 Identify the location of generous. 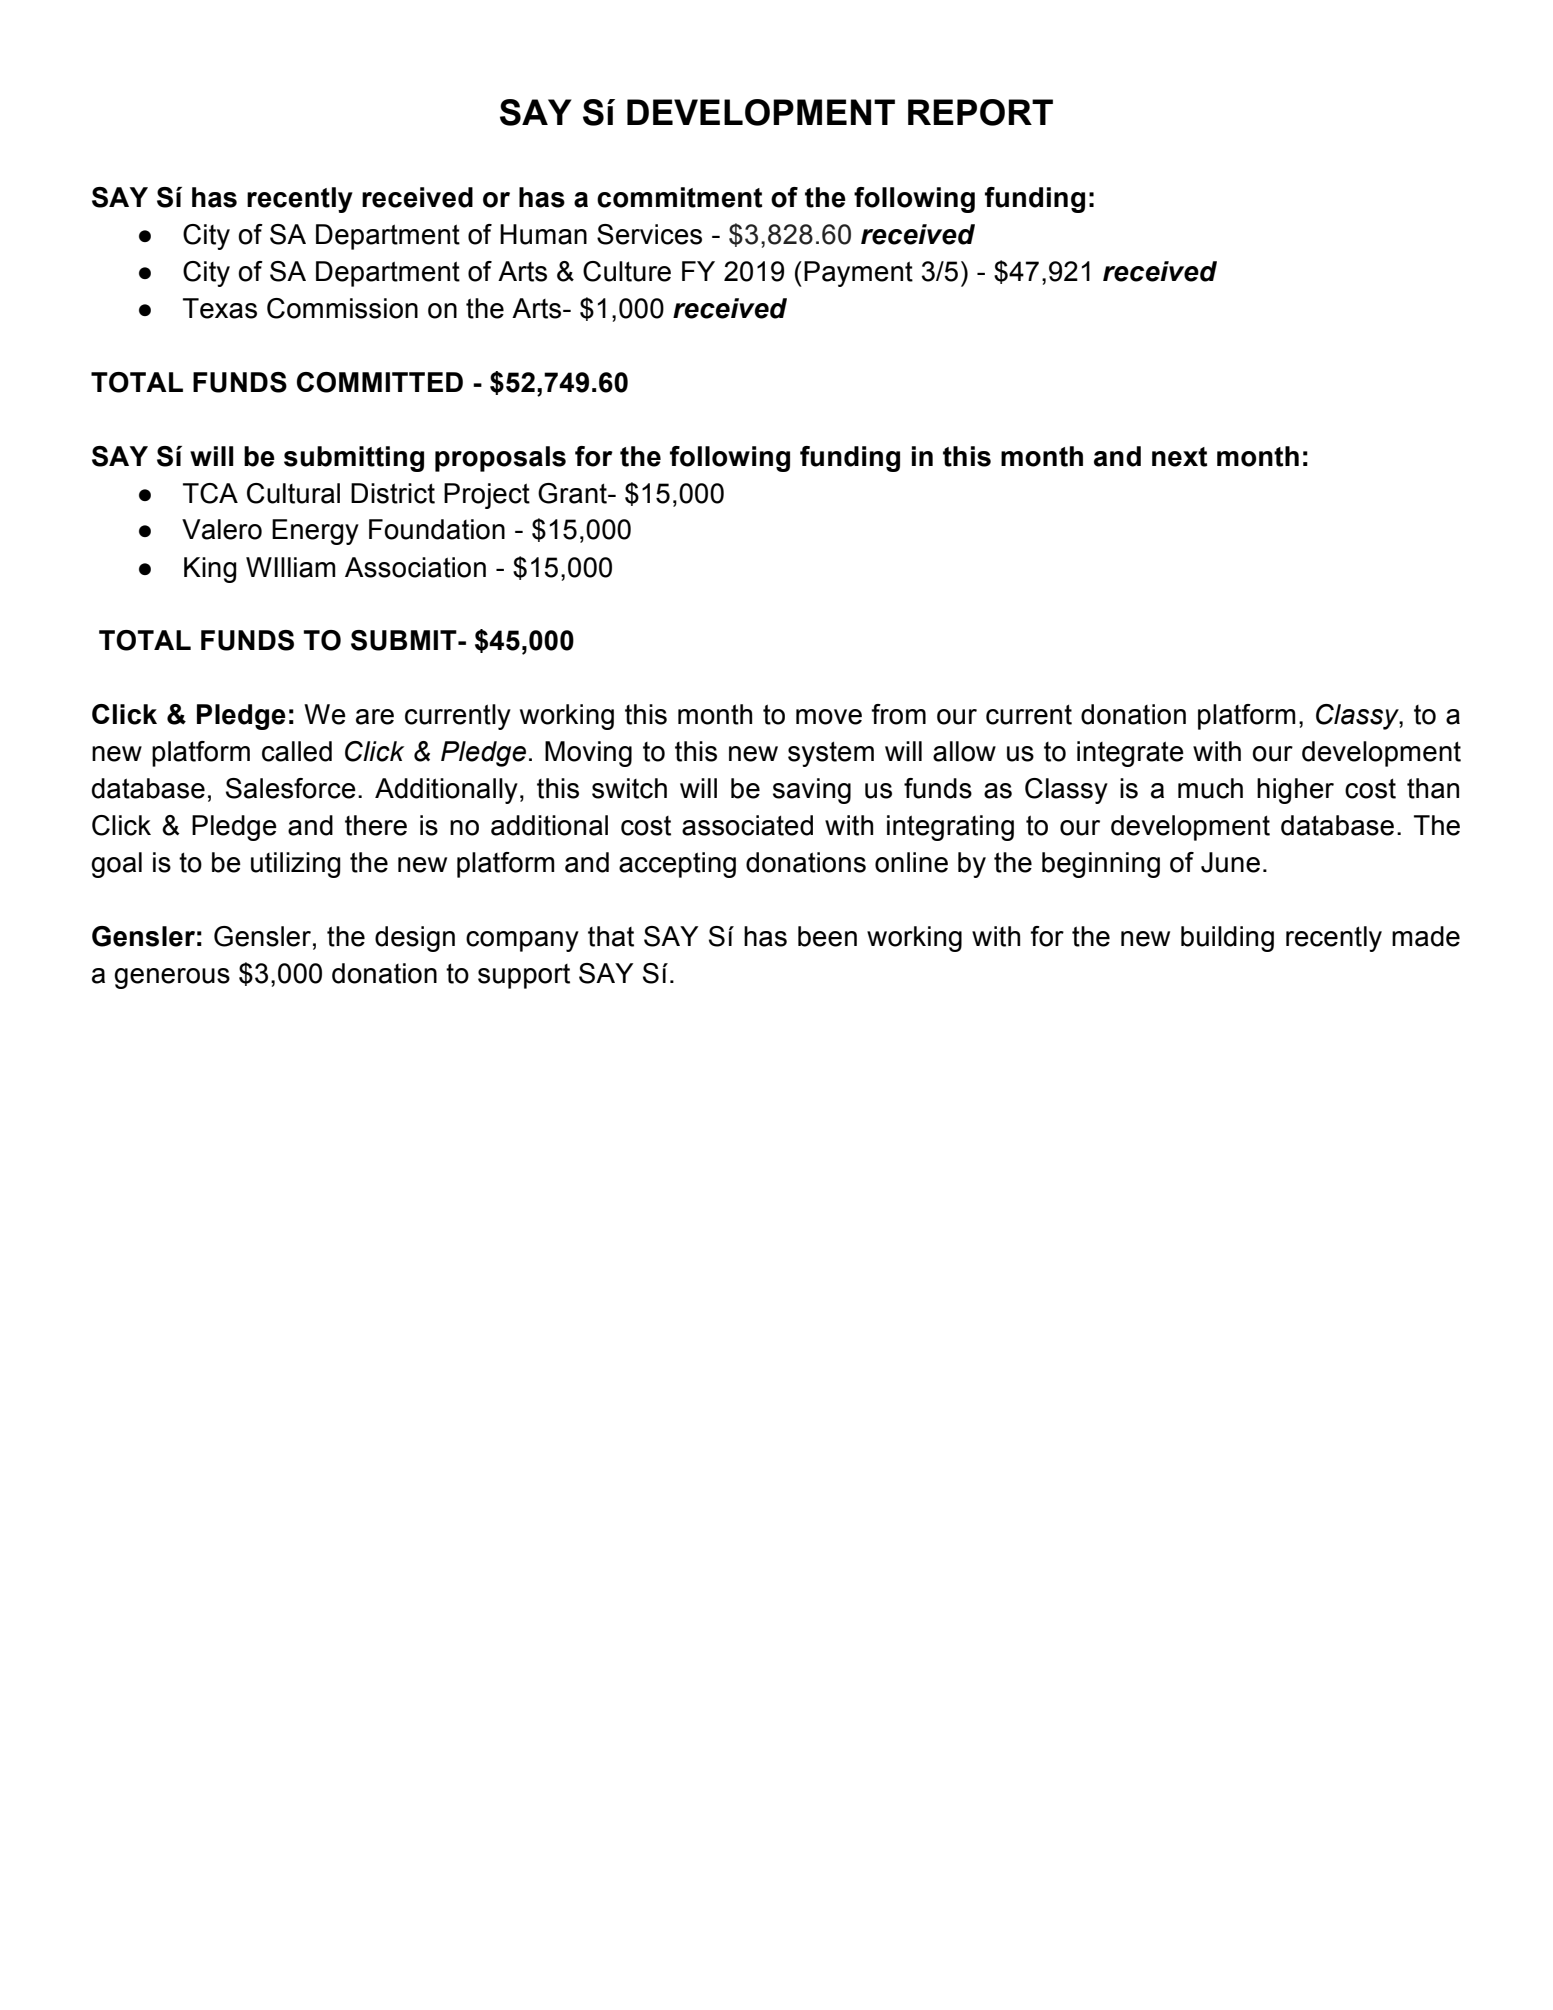
(172, 978).
